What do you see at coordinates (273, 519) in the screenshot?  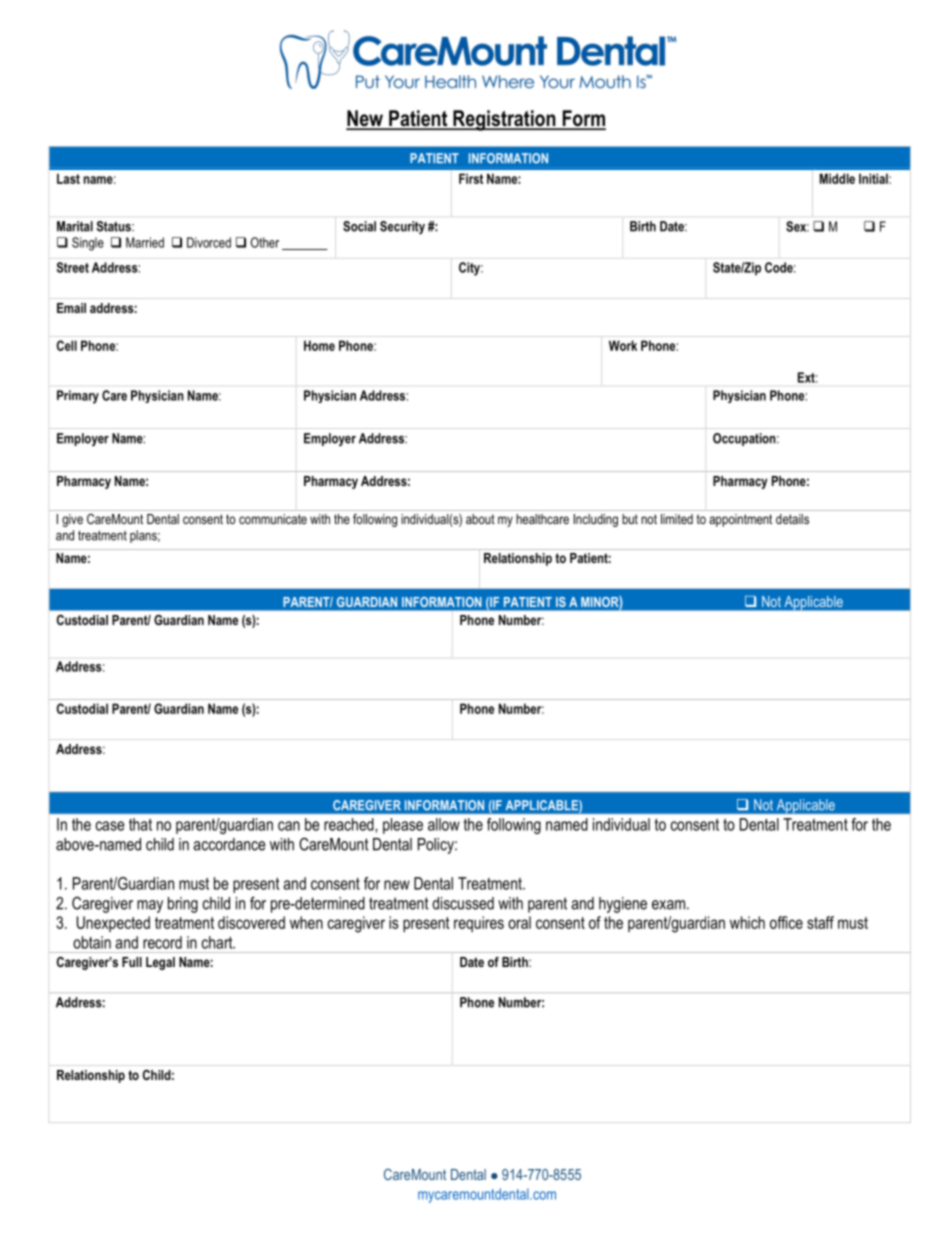 I see `communicate` at bounding box center [273, 519].
